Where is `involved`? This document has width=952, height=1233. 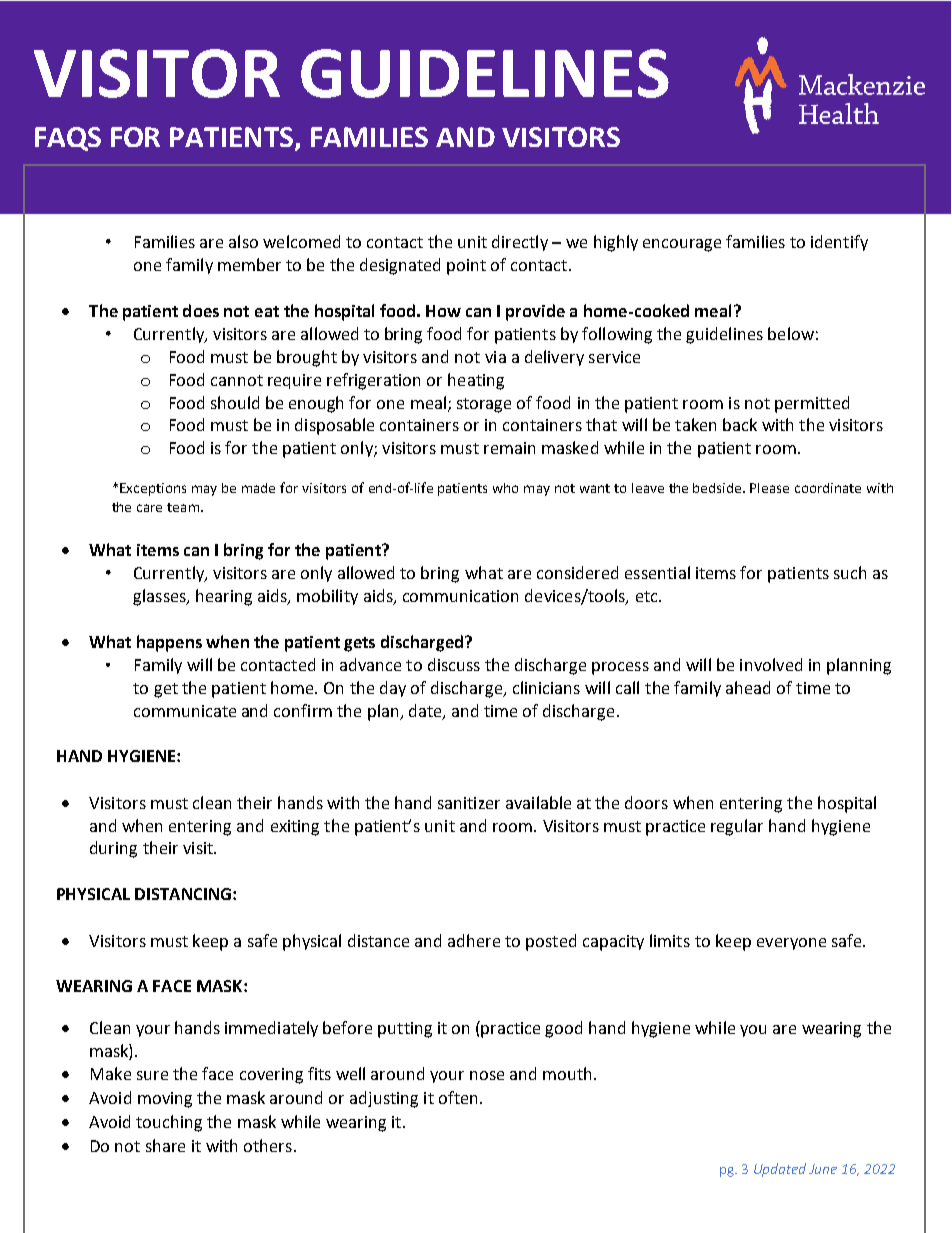 involved is located at coordinates (771, 664).
